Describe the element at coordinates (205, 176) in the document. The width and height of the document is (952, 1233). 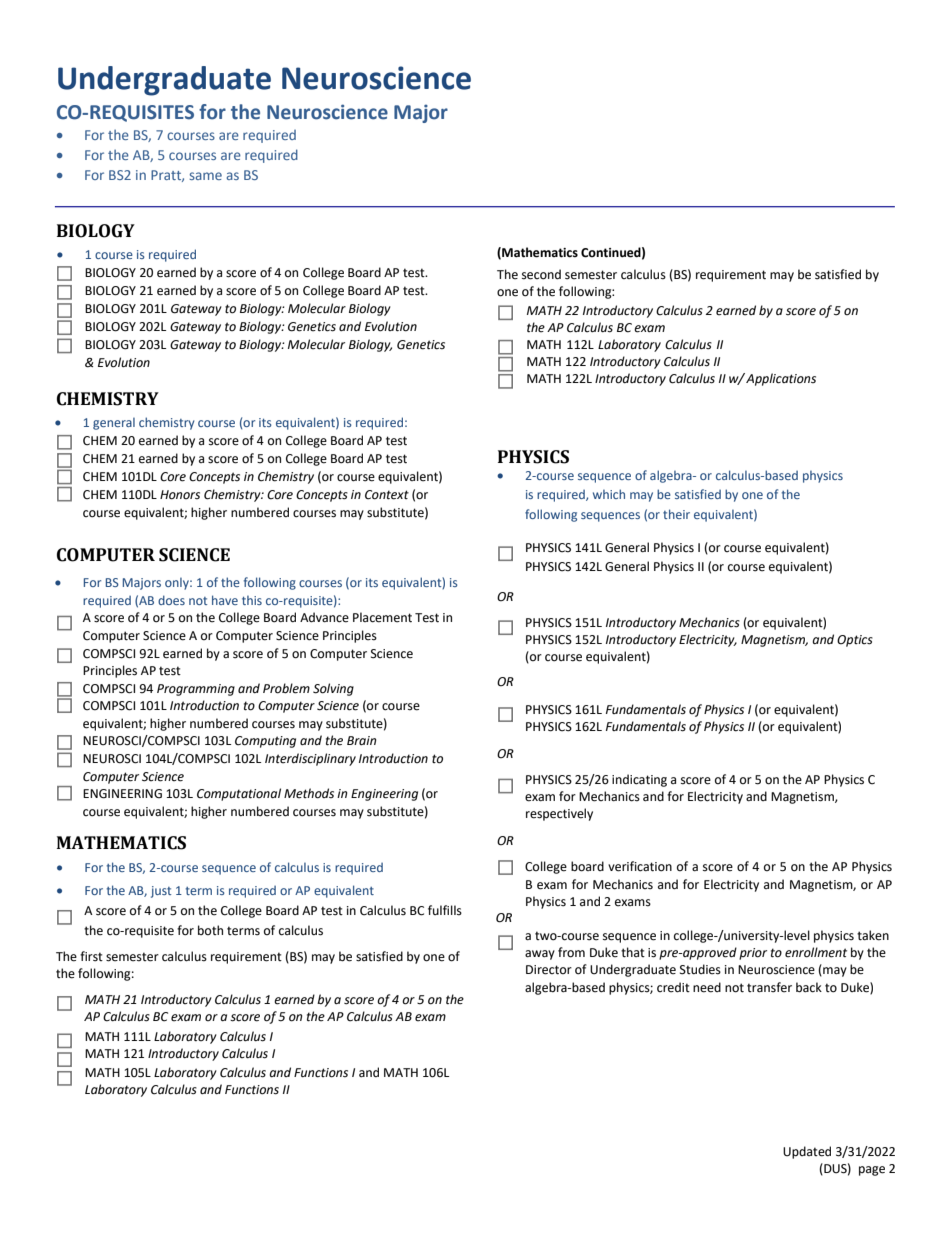
I see `same` at that location.
